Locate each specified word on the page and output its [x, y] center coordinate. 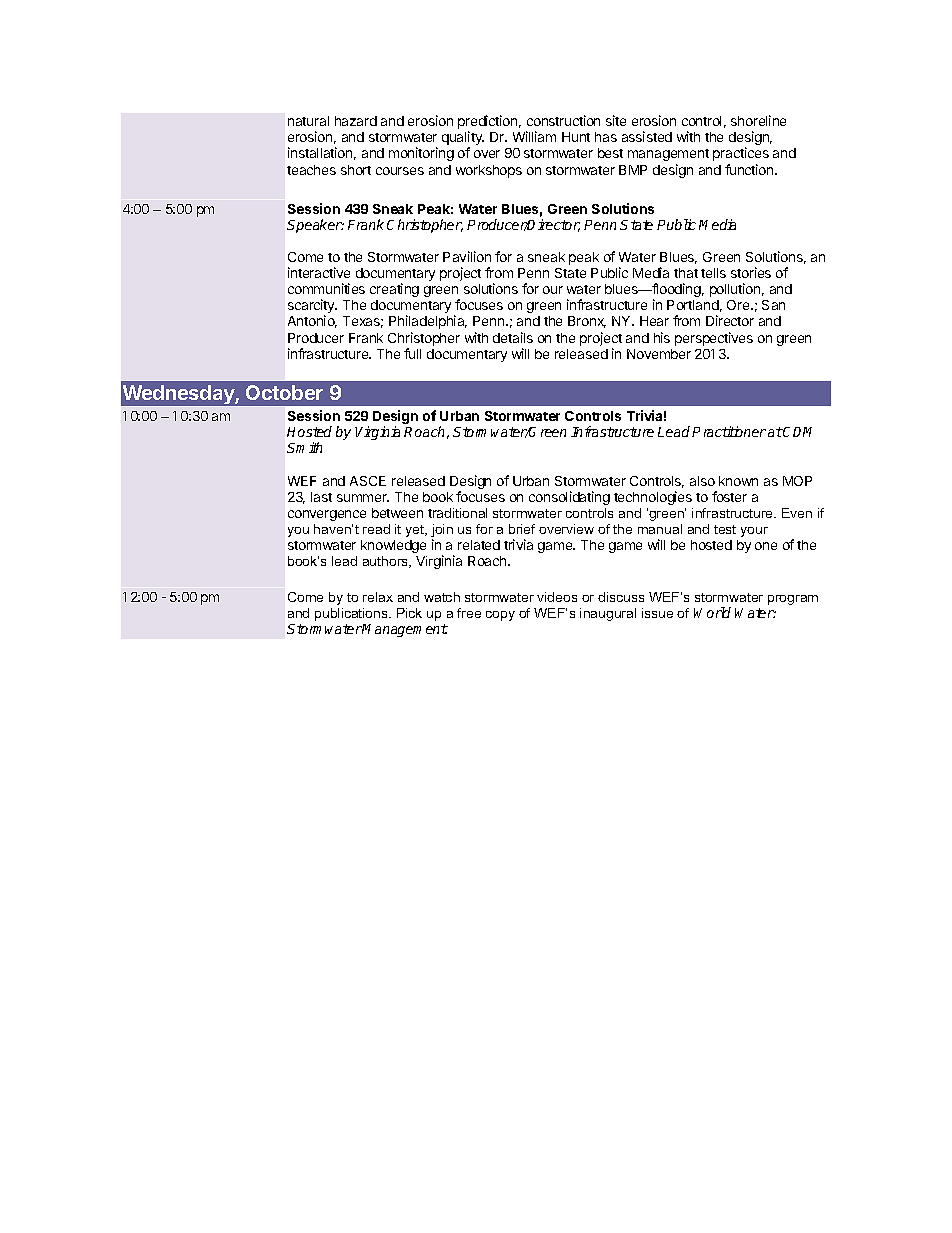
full [412, 353]
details [513, 337]
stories [751, 272]
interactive [319, 272]
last [321, 497]
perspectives [714, 339]
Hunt [576, 137]
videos [557, 597]
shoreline [758, 120]
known [738, 481]
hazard [356, 121]
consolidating [569, 498]
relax [378, 597]
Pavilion [467, 256]
